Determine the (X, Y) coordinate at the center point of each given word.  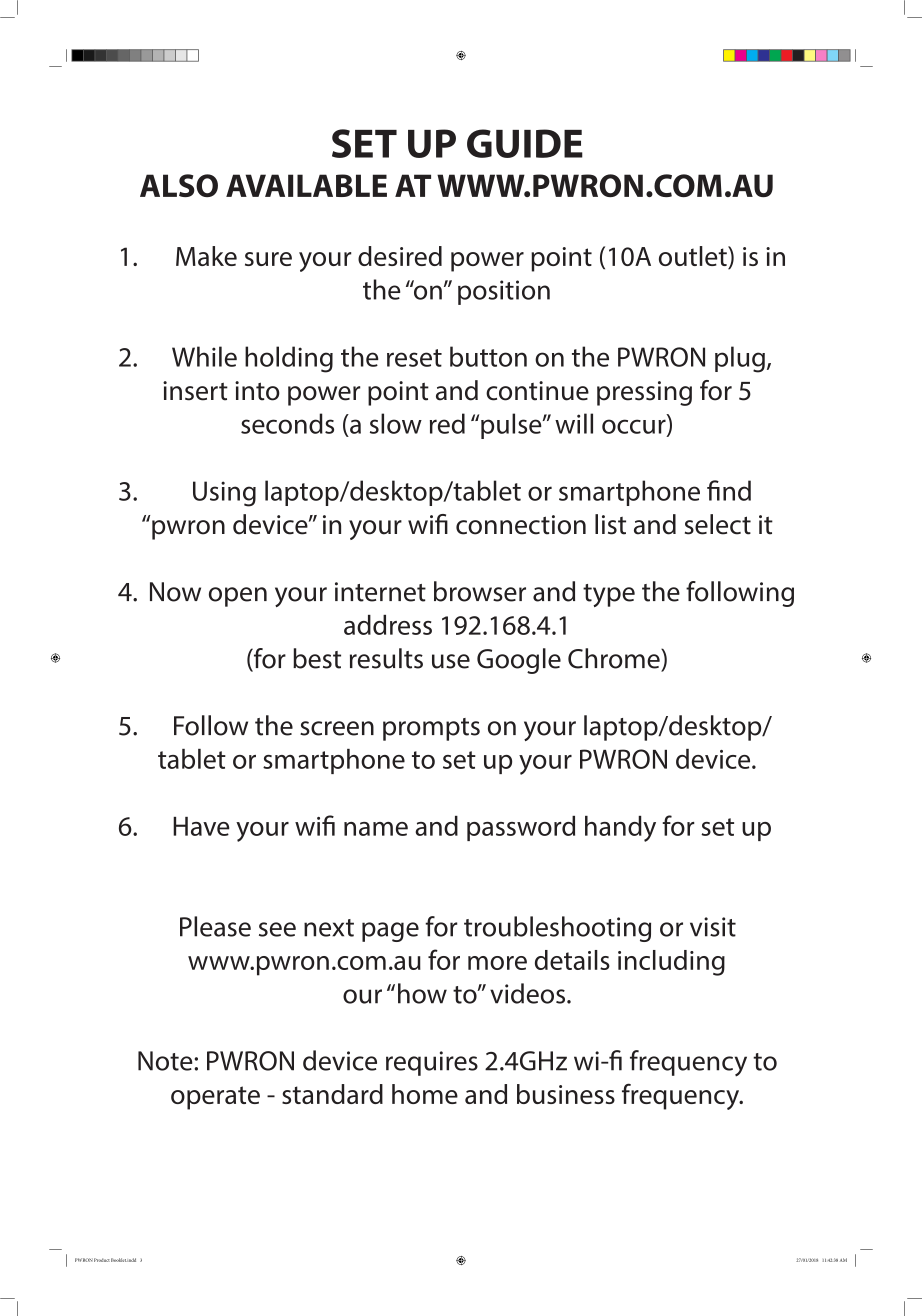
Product (102, 1260)
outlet (694, 257)
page (390, 932)
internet (380, 592)
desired (400, 256)
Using (224, 494)
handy (620, 829)
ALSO (179, 185)
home (425, 1094)
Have (201, 826)
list (610, 524)
